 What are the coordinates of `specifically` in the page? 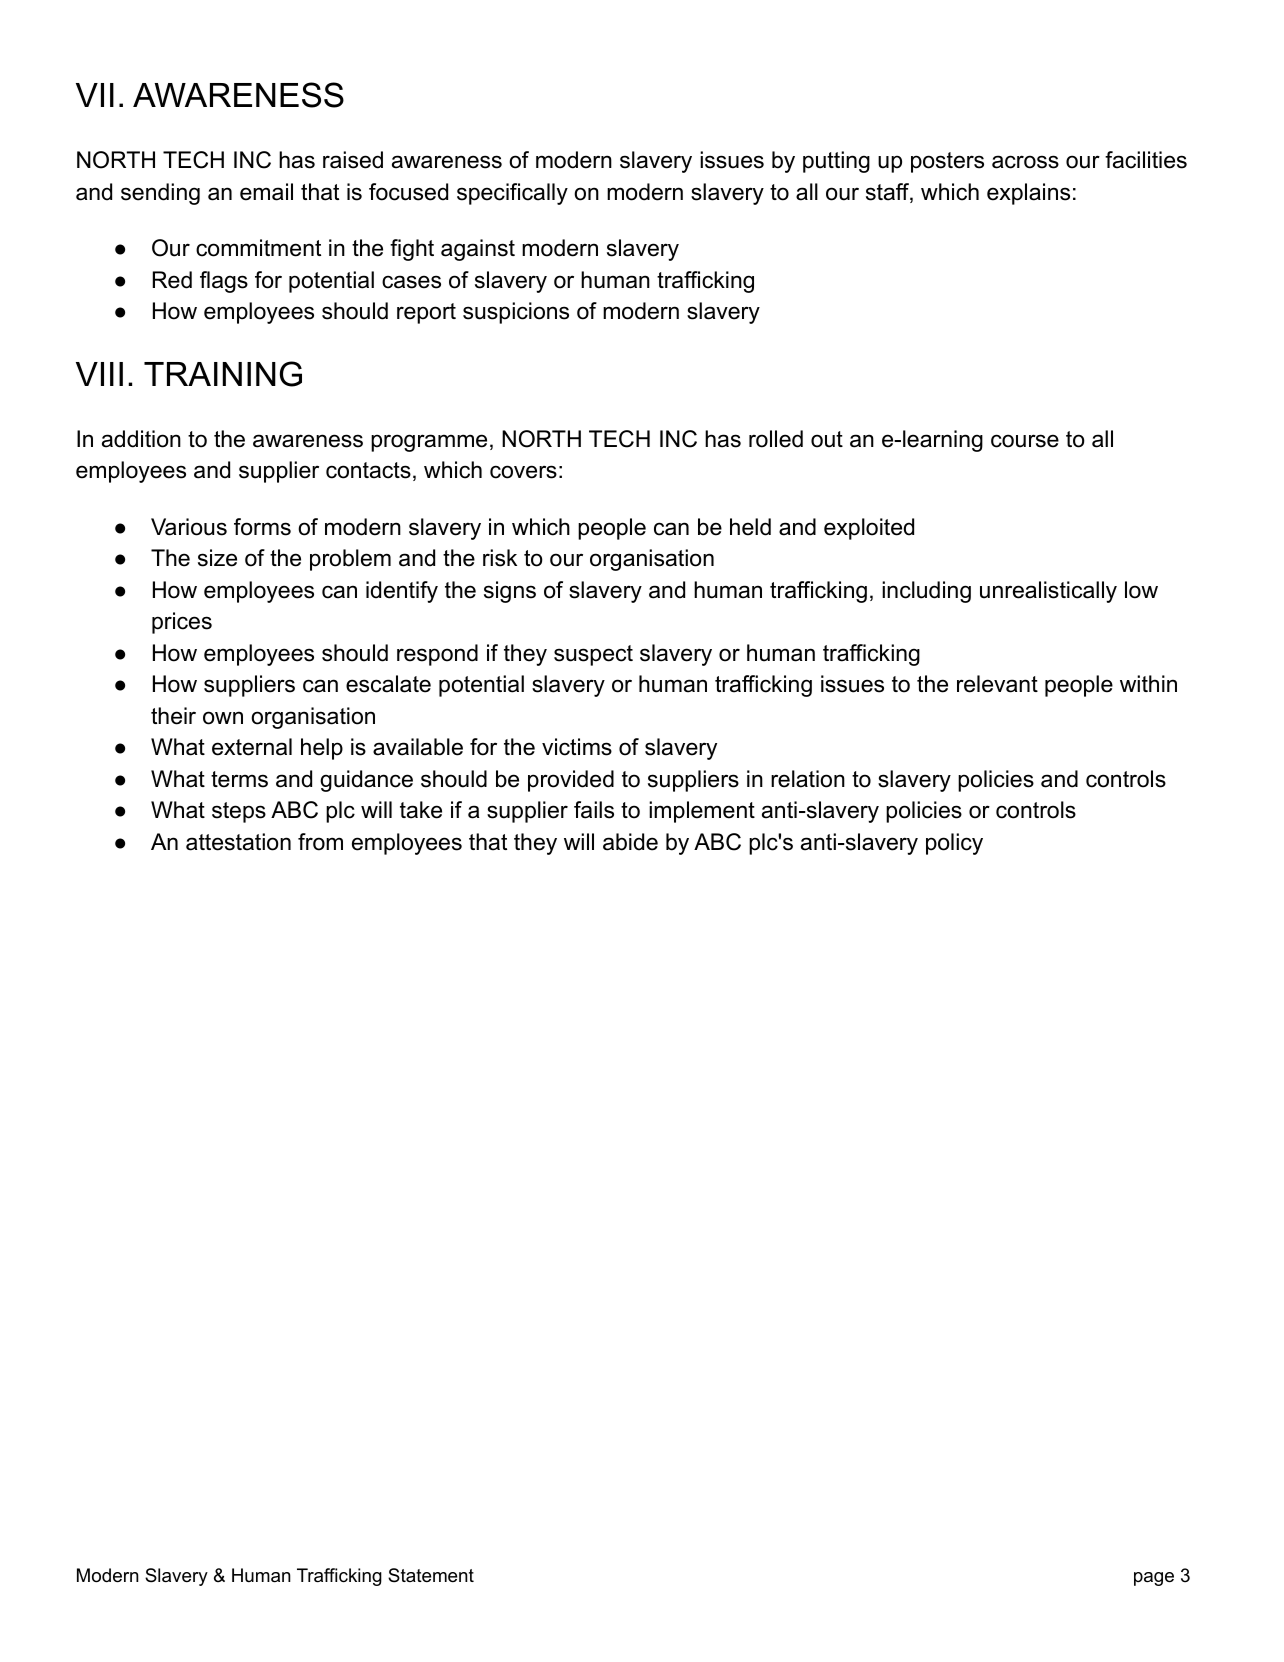 It's located at (512, 194).
